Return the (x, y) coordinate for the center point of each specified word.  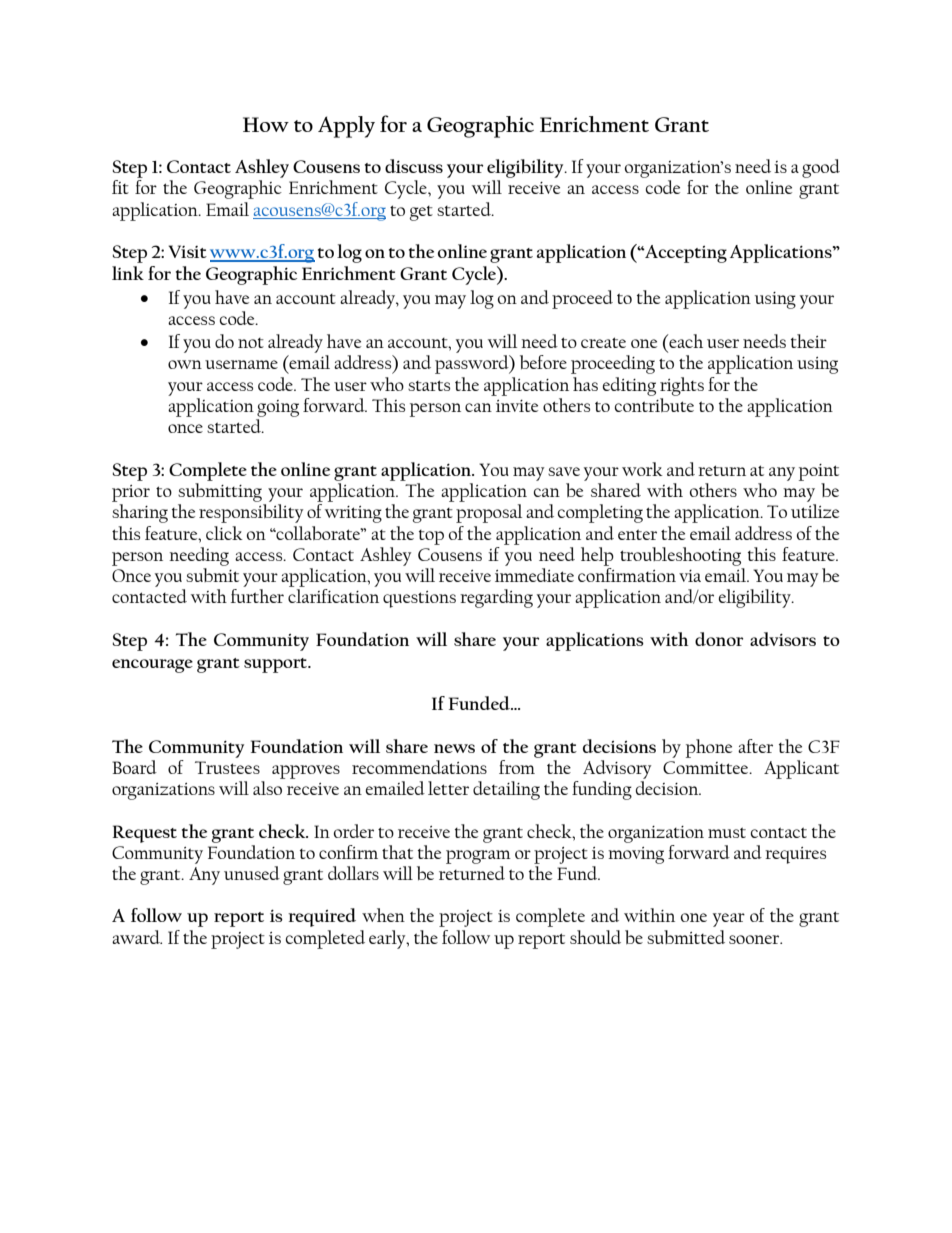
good (821, 168)
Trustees (227, 767)
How (266, 124)
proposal (489, 513)
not (251, 343)
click (224, 533)
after (755, 746)
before (543, 362)
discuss (414, 166)
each (685, 341)
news (454, 748)
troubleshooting (680, 556)
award (137, 937)
